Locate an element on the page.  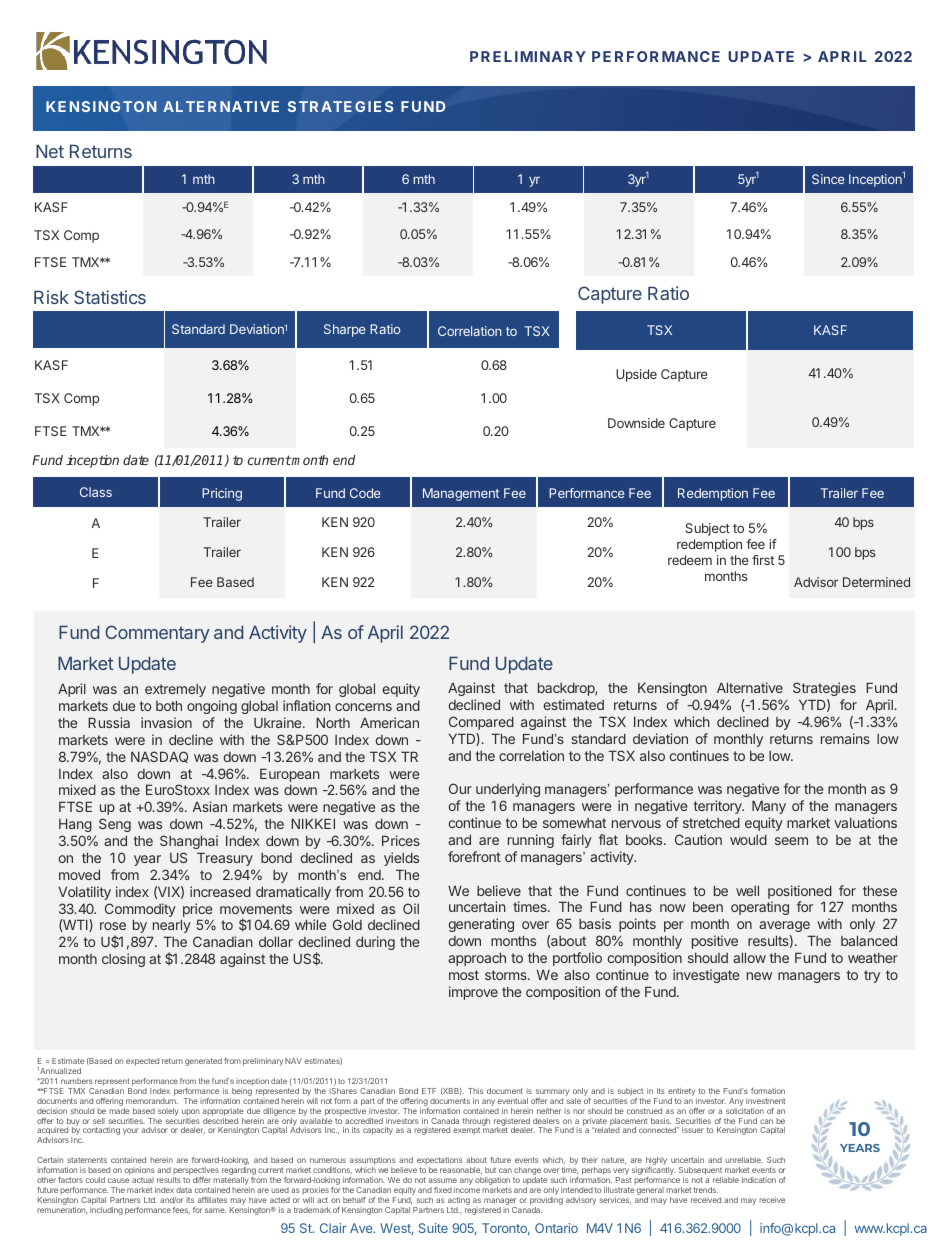
income is located at coordinates (467, 1190).
